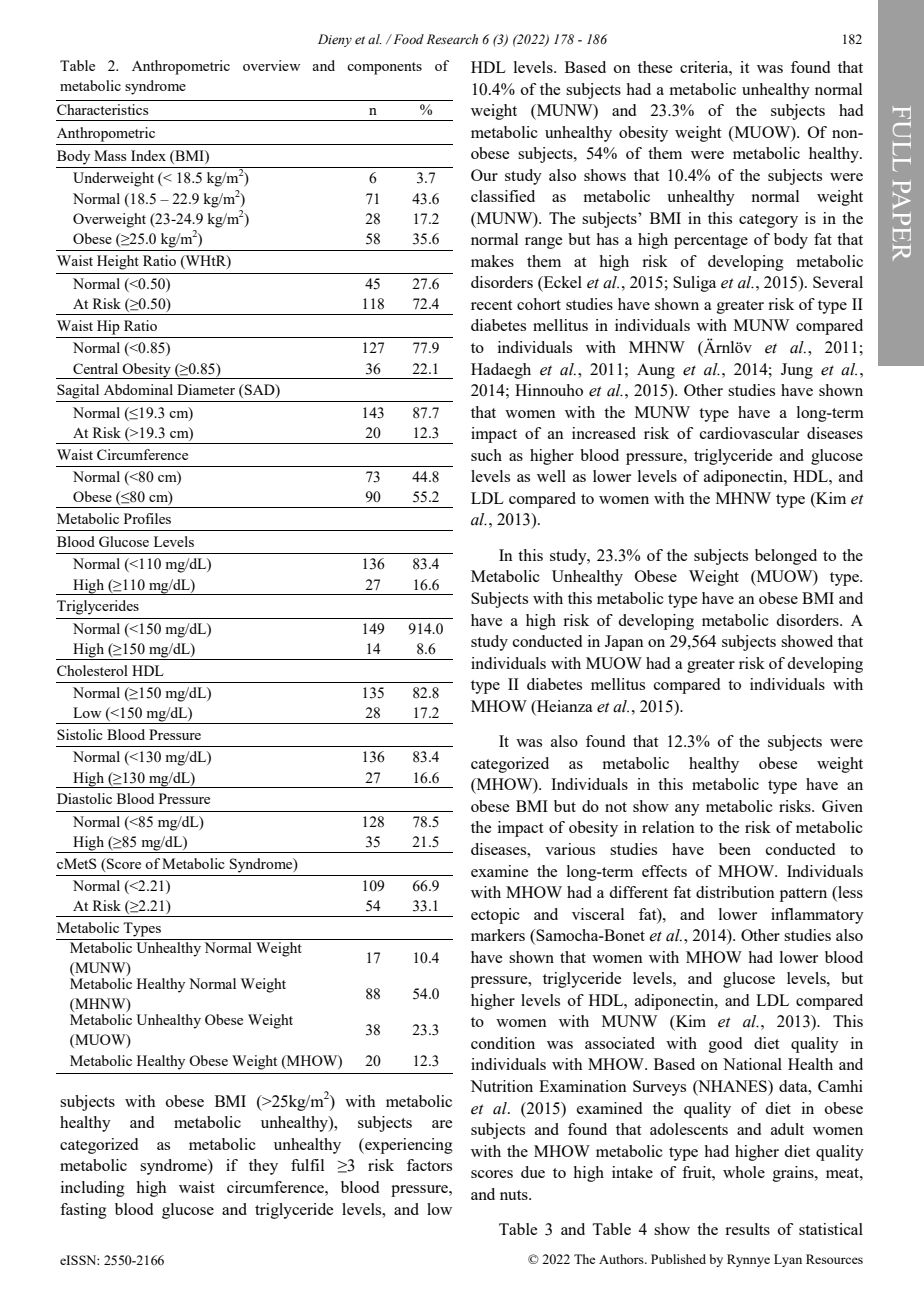 This screenshot has height=1308, width=924. I want to click on cardiovascular, so click(749, 433).
